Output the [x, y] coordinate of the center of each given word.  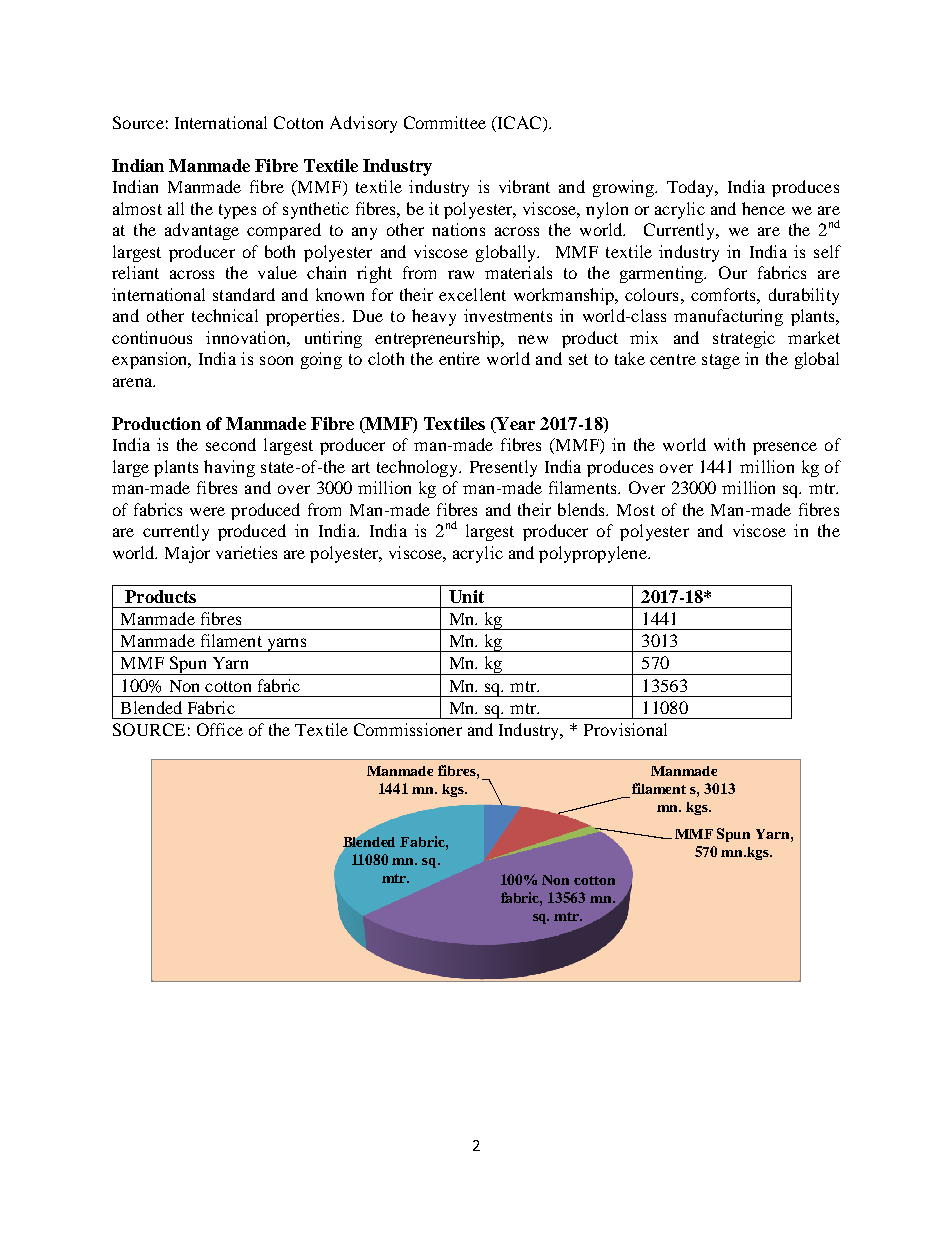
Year [514, 425]
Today [691, 188]
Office [220, 729]
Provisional [625, 729]
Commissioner [408, 729]
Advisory [363, 124]
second [231, 444]
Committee [445, 122]
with [729, 444]
